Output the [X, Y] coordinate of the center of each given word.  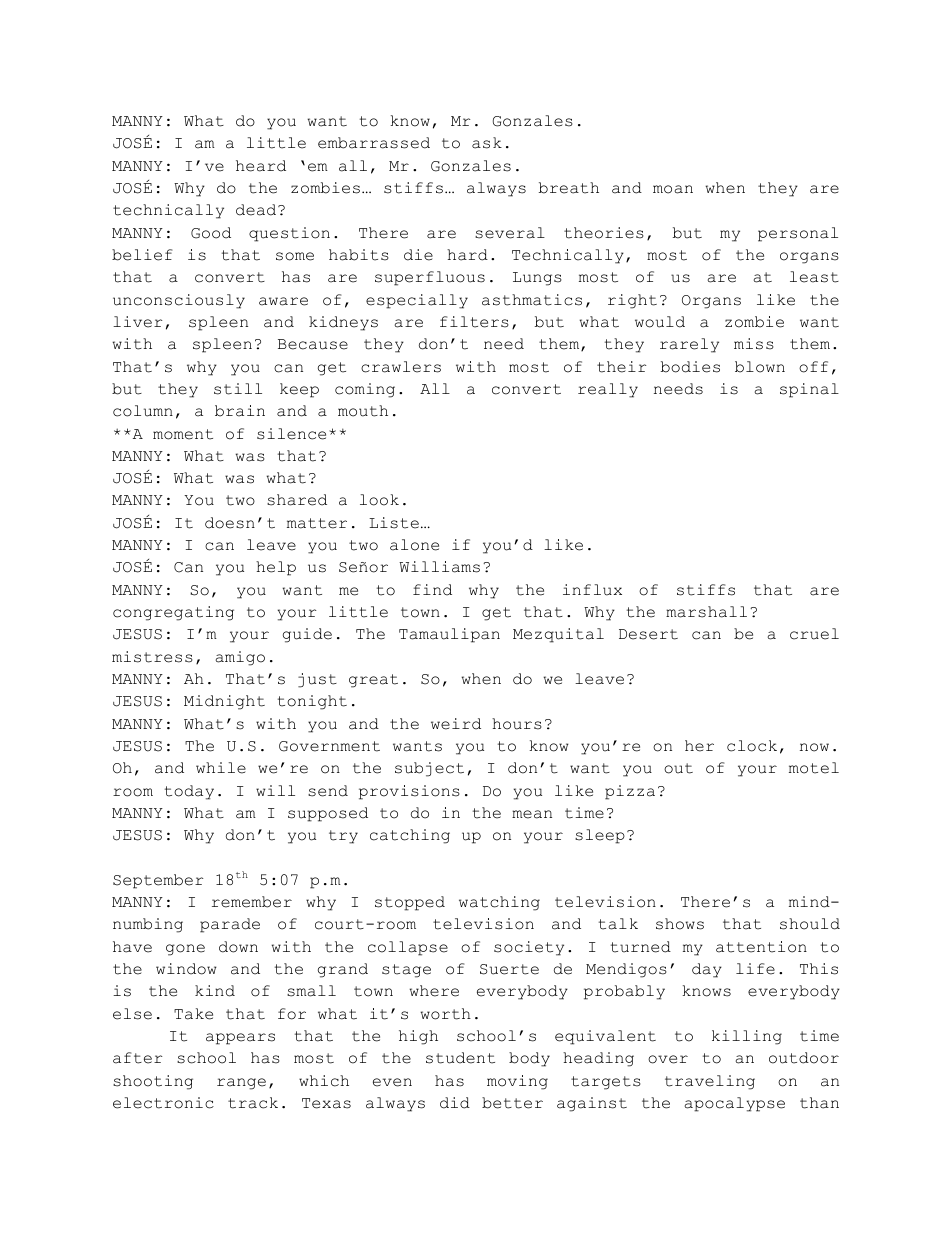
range [241, 1084]
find [432, 590]
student [460, 1058]
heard [261, 166]
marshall [706, 612]
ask [487, 143]
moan [673, 189]
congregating [173, 613]
